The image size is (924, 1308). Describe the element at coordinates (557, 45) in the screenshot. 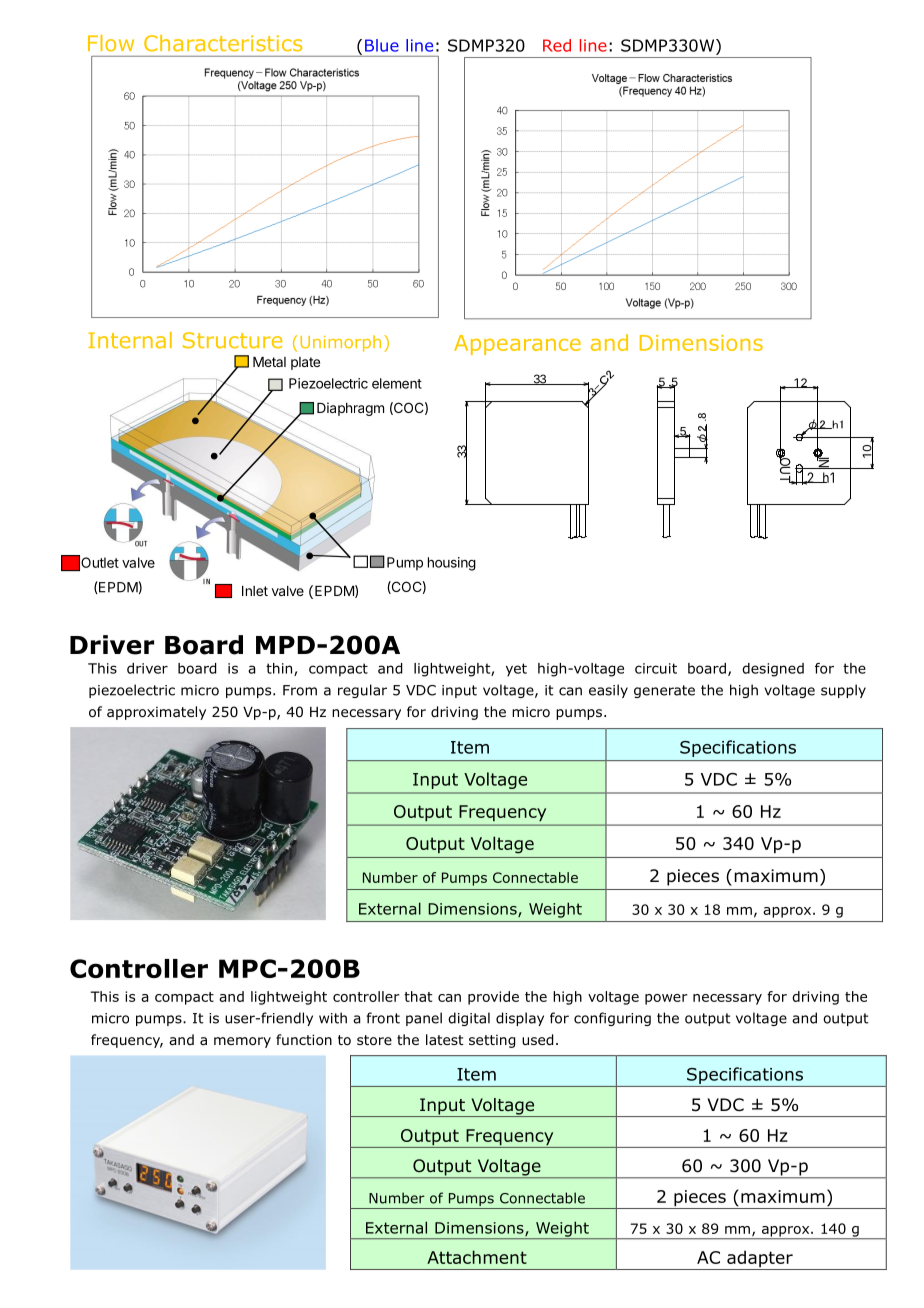

I see `Red` at that location.
